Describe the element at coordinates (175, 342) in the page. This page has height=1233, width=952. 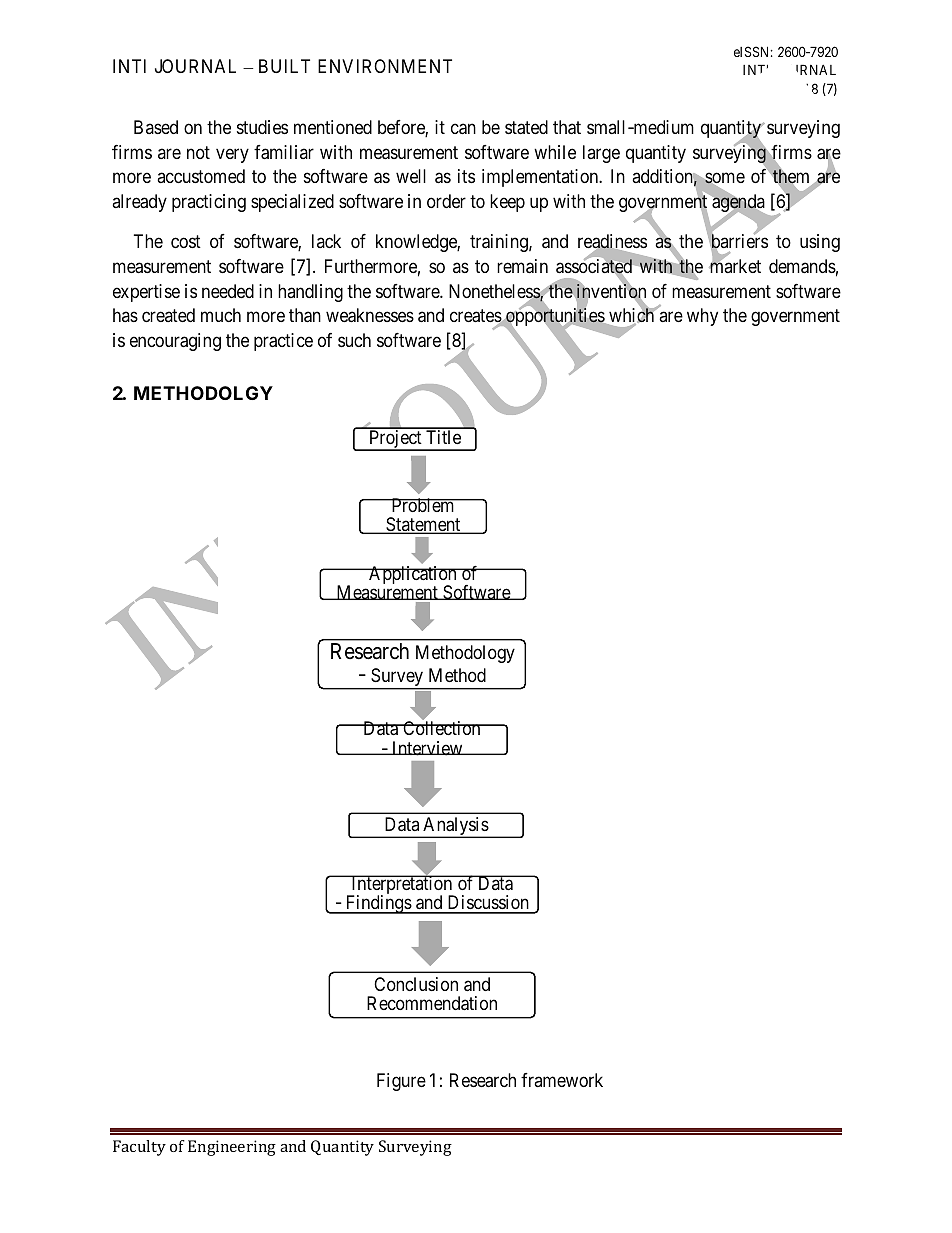
I see `encouraging` at that location.
